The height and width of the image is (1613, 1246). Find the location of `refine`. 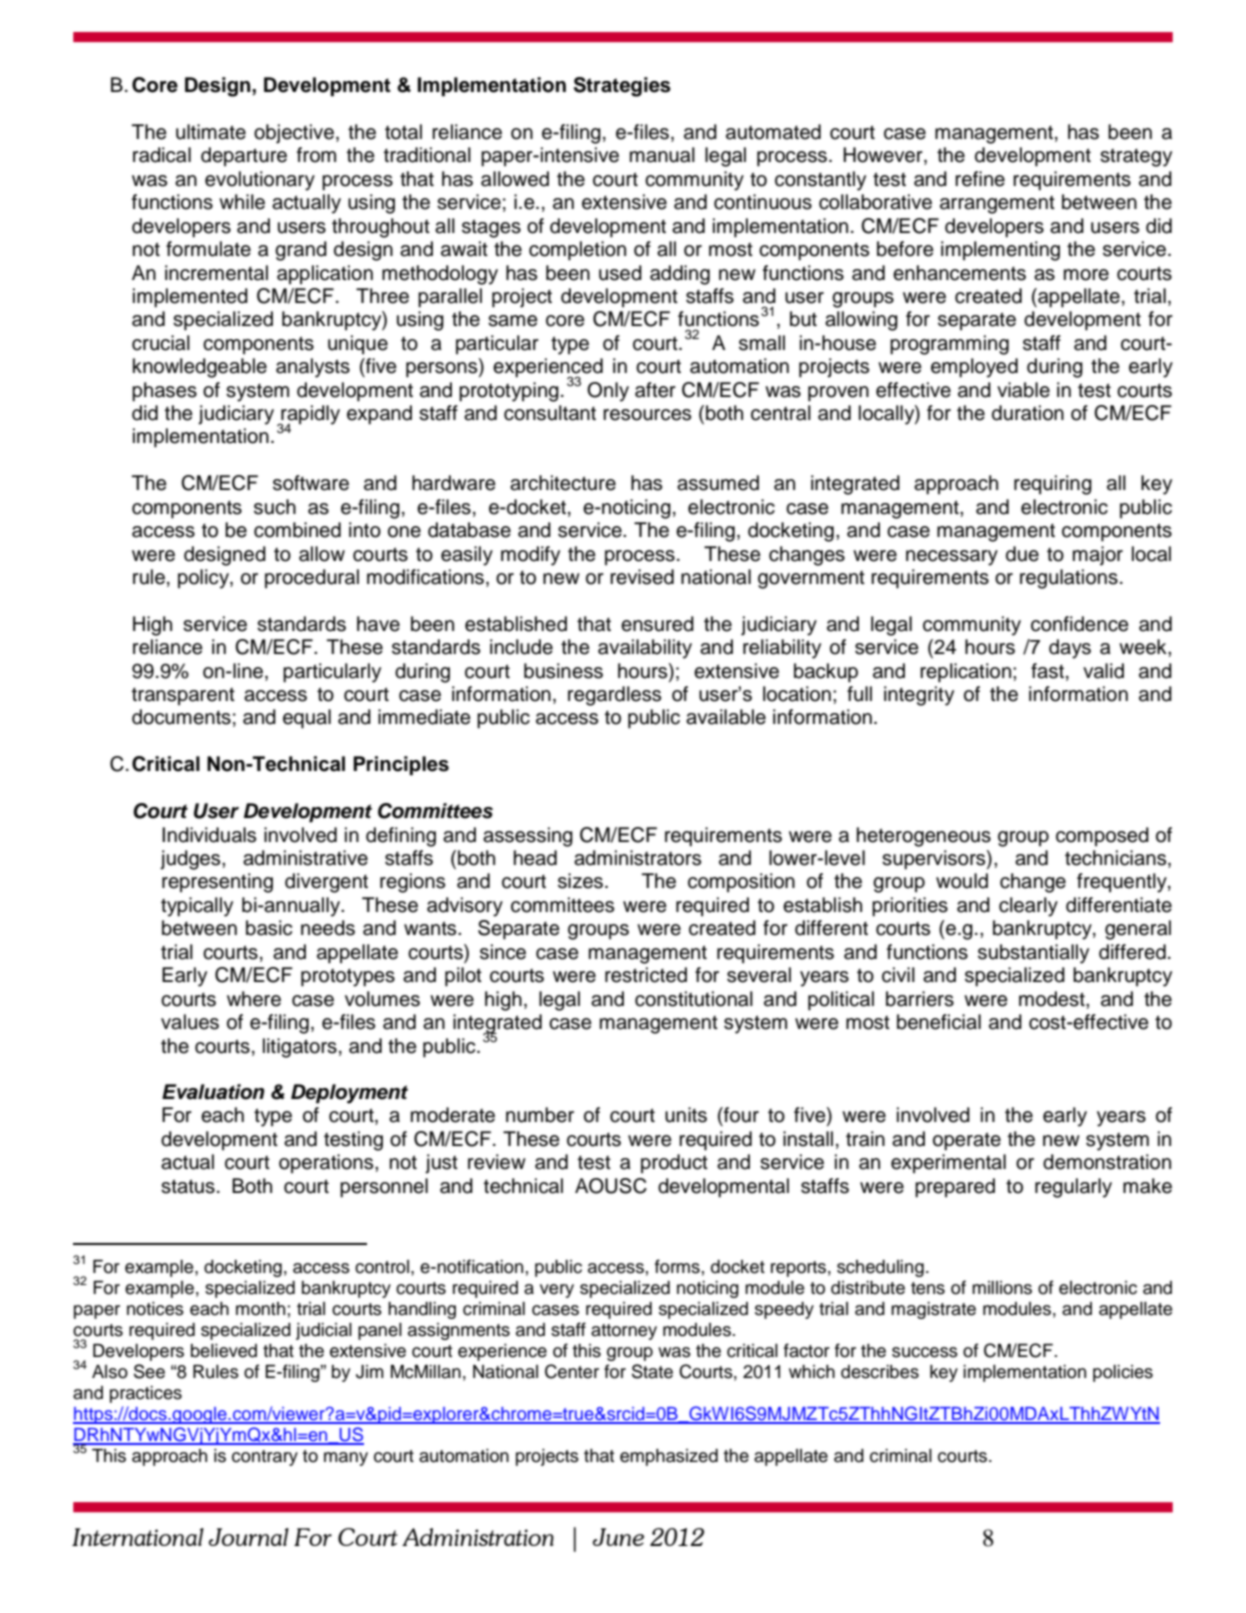

refine is located at coordinates (980, 179).
